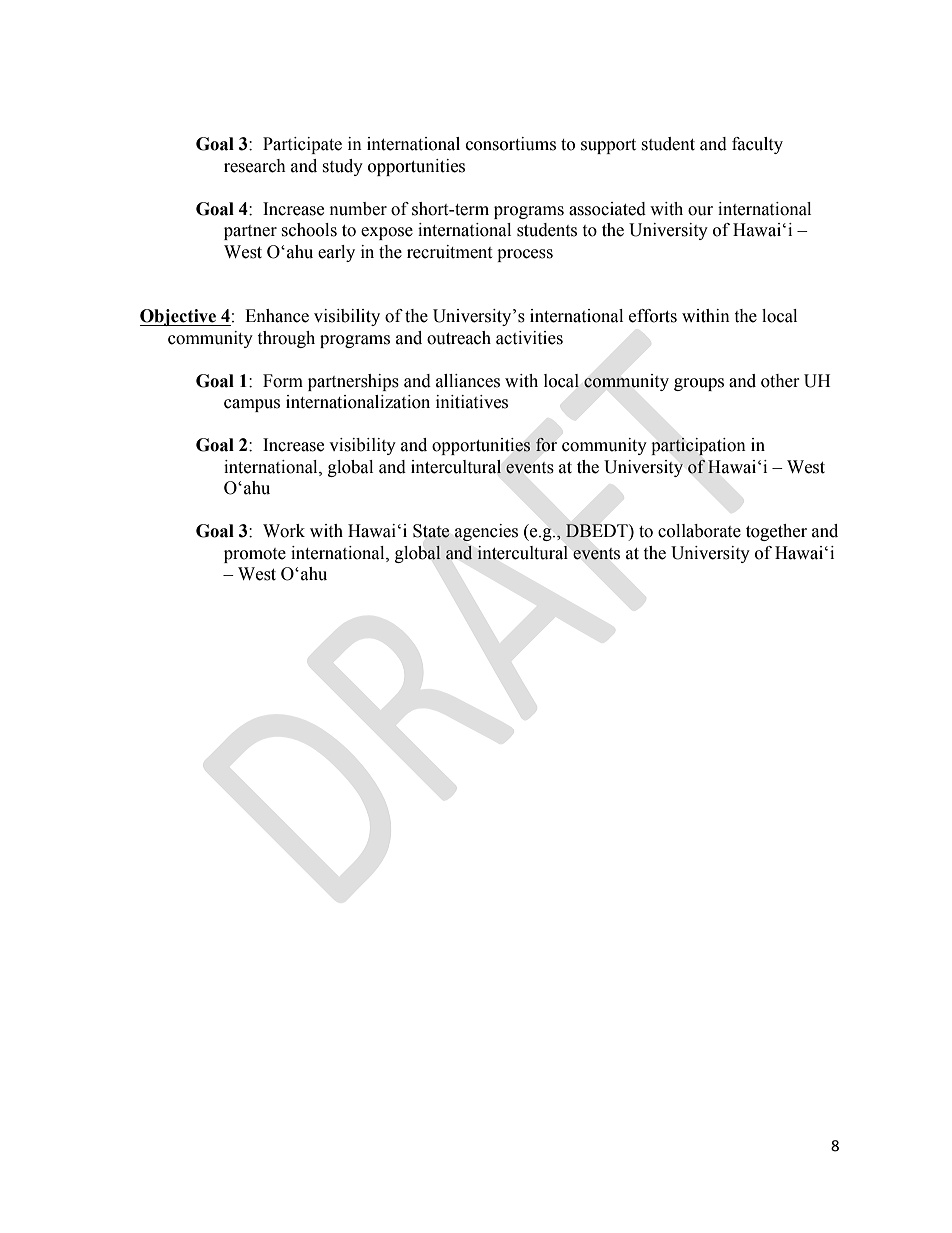 This screenshot has width=952, height=1233. I want to click on agencies, so click(486, 532).
